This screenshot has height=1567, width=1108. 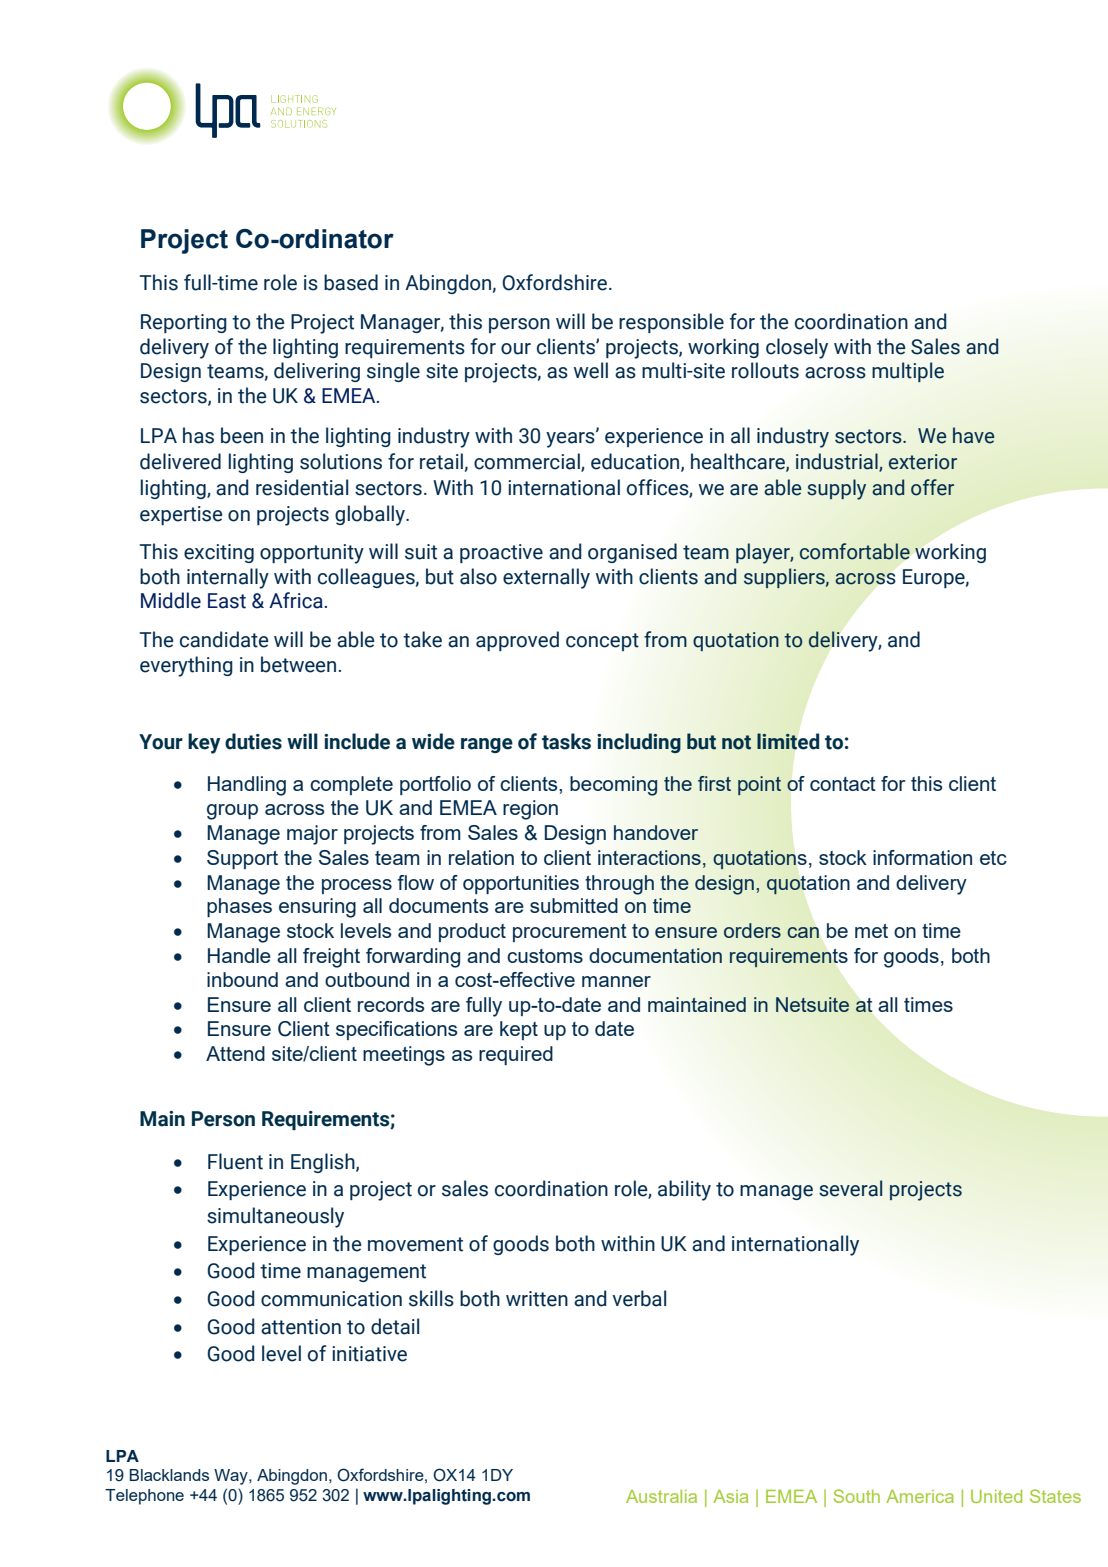 What do you see at coordinates (922, 857) in the screenshot?
I see `information` at bounding box center [922, 857].
